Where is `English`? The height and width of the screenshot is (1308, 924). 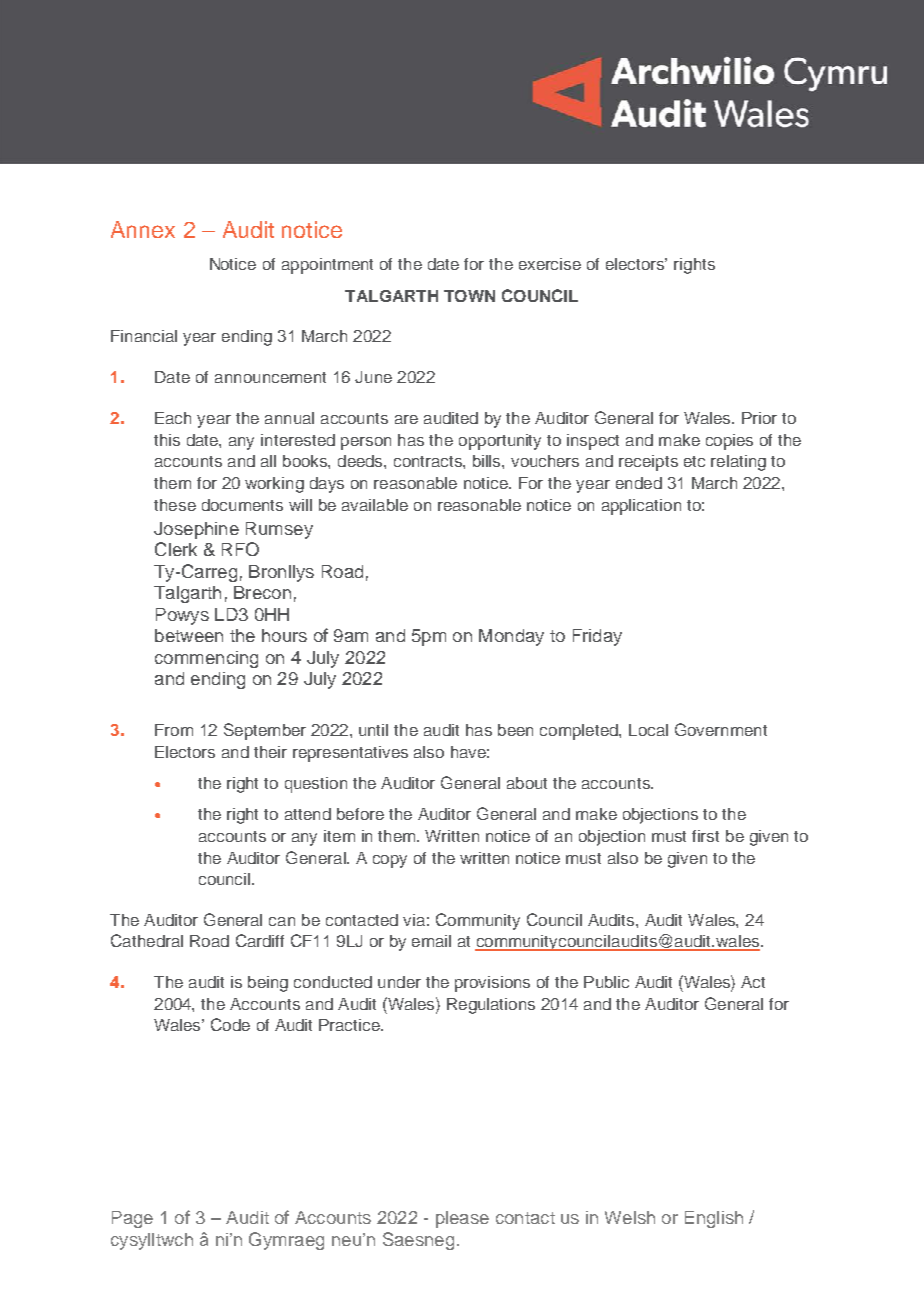
English is located at coordinates (714, 1219).
